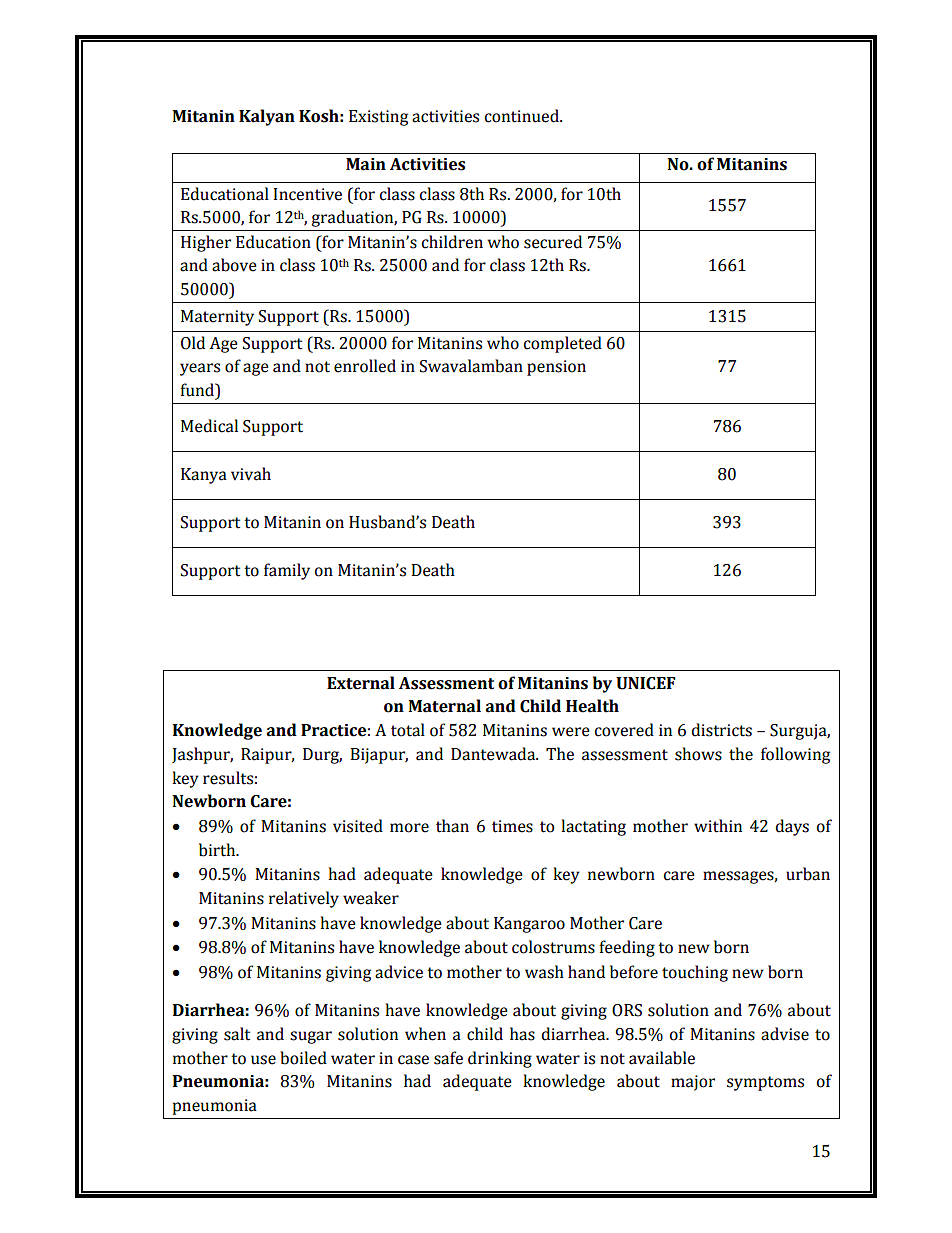  Describe the element at coordinates (571, 732) in the screenshot. I see `were` at that location.
